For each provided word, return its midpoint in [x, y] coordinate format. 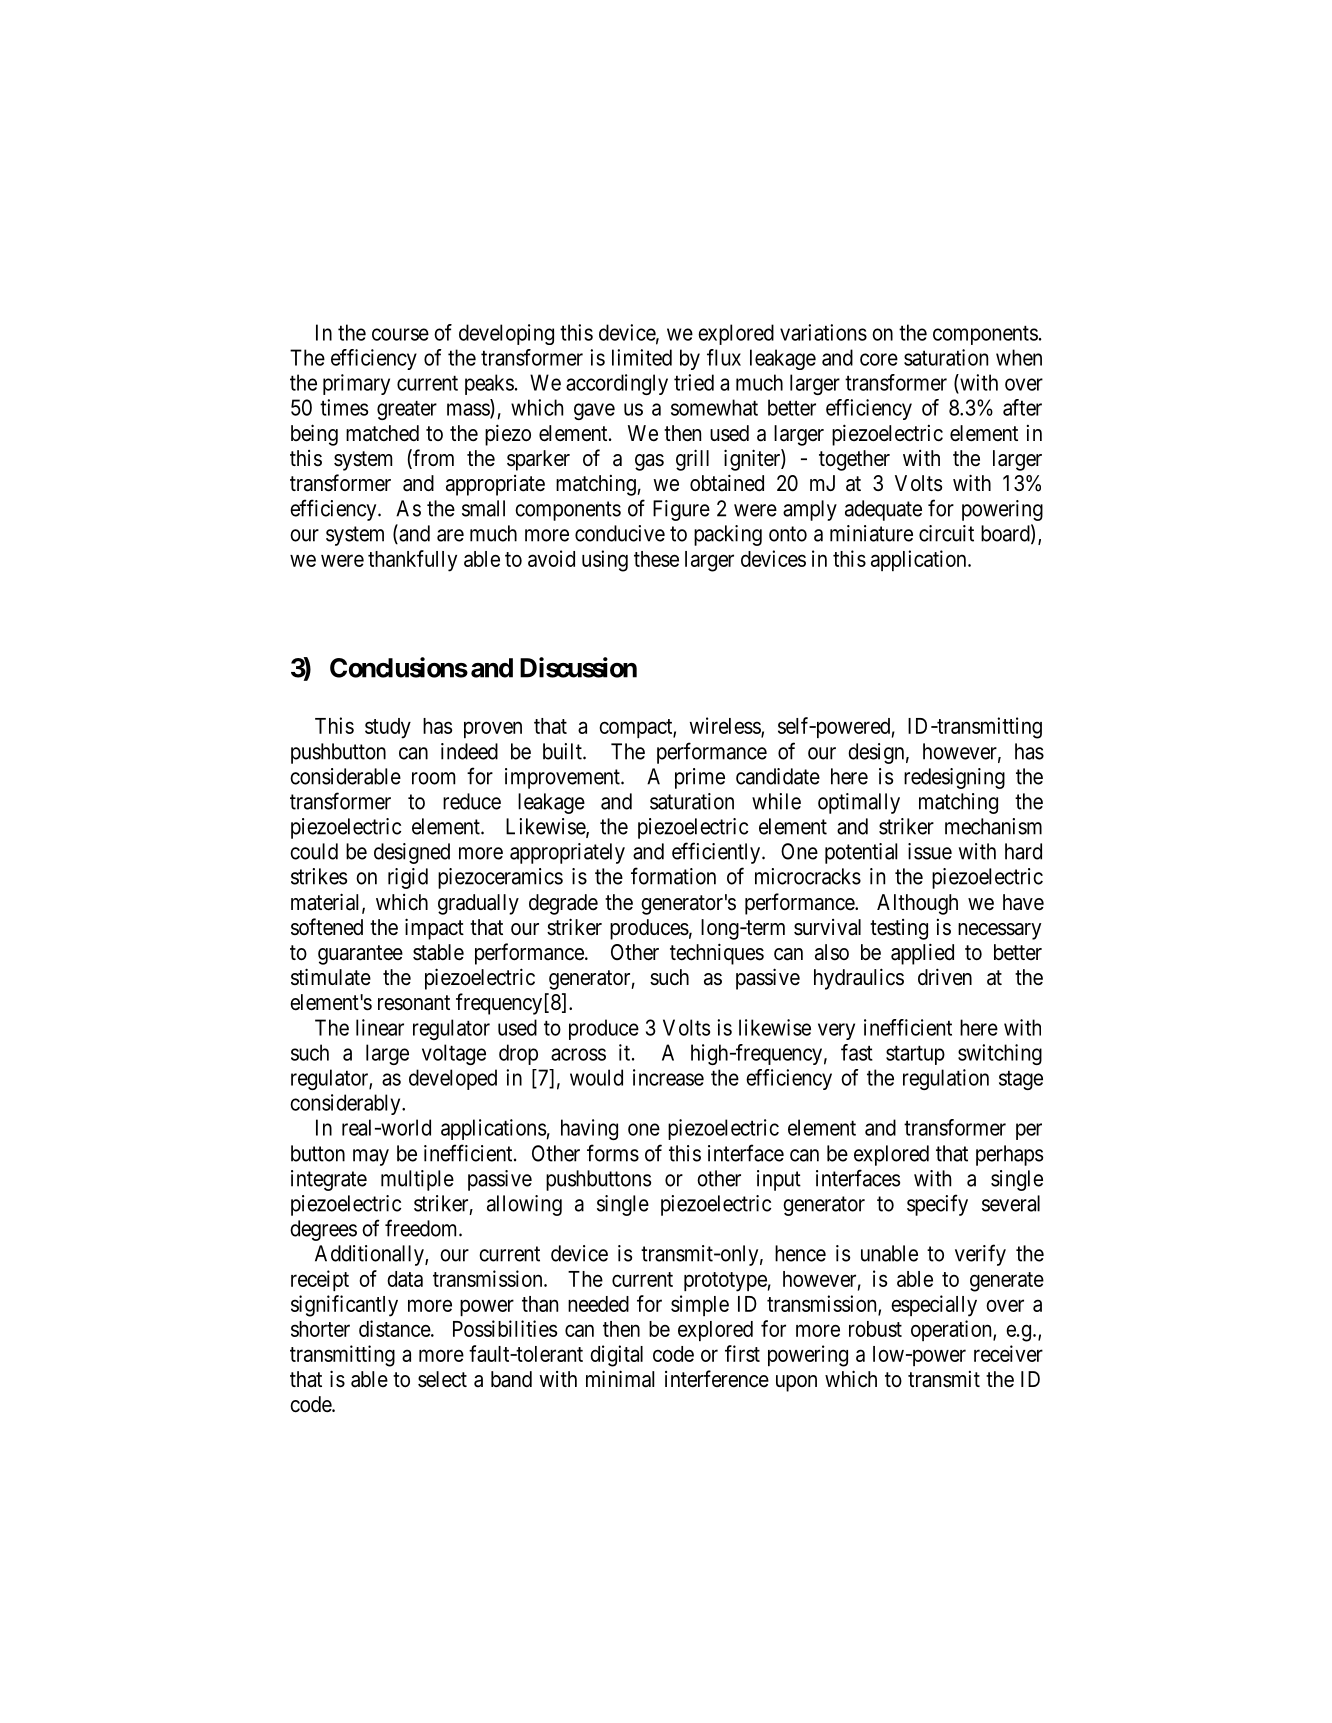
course [400, 334]
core [879, 359]
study [388, 728]
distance [395, 1328]
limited [642, 357]
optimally [859, 803]
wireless [726, 726]
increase [668, 1077]
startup [915, 1055]
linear [380, 1027]
